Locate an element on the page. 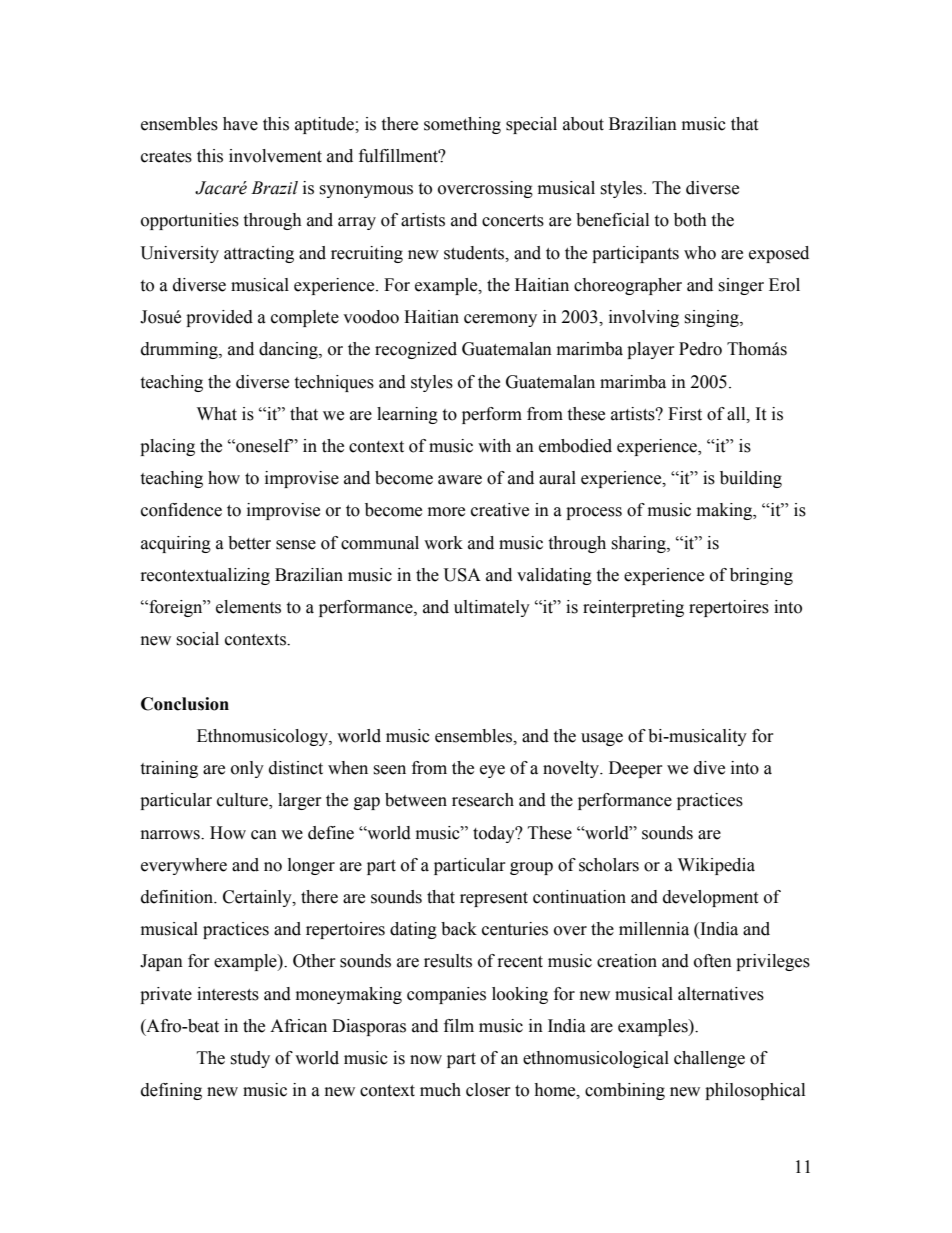 This document has height=1233, width=952. have is located at coordinates (240, 124).
